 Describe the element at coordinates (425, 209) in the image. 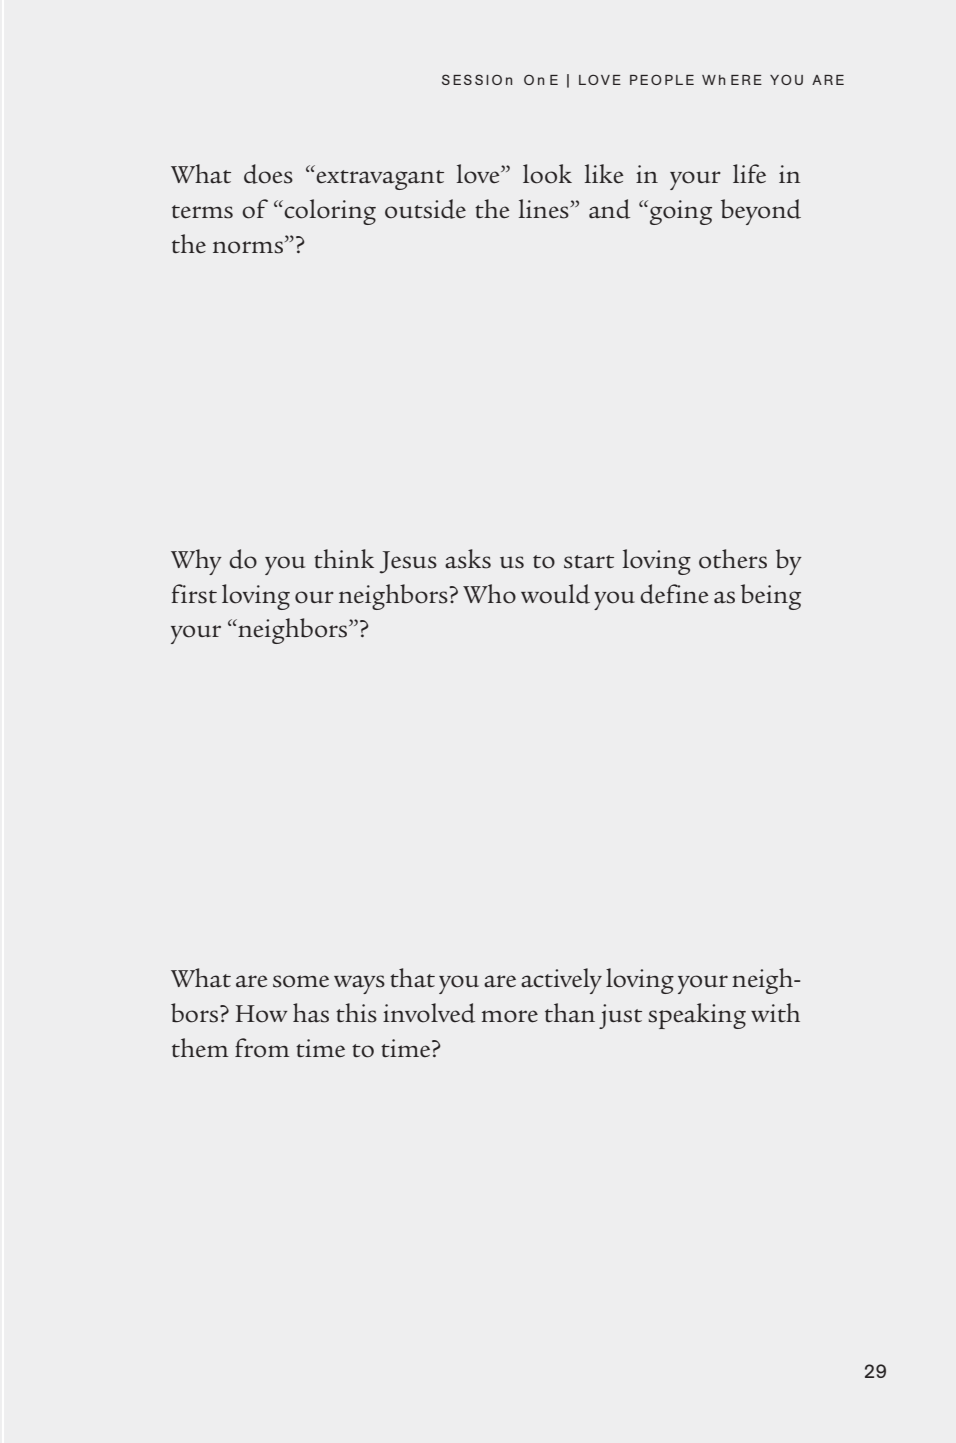

I see `outside` at that location.
